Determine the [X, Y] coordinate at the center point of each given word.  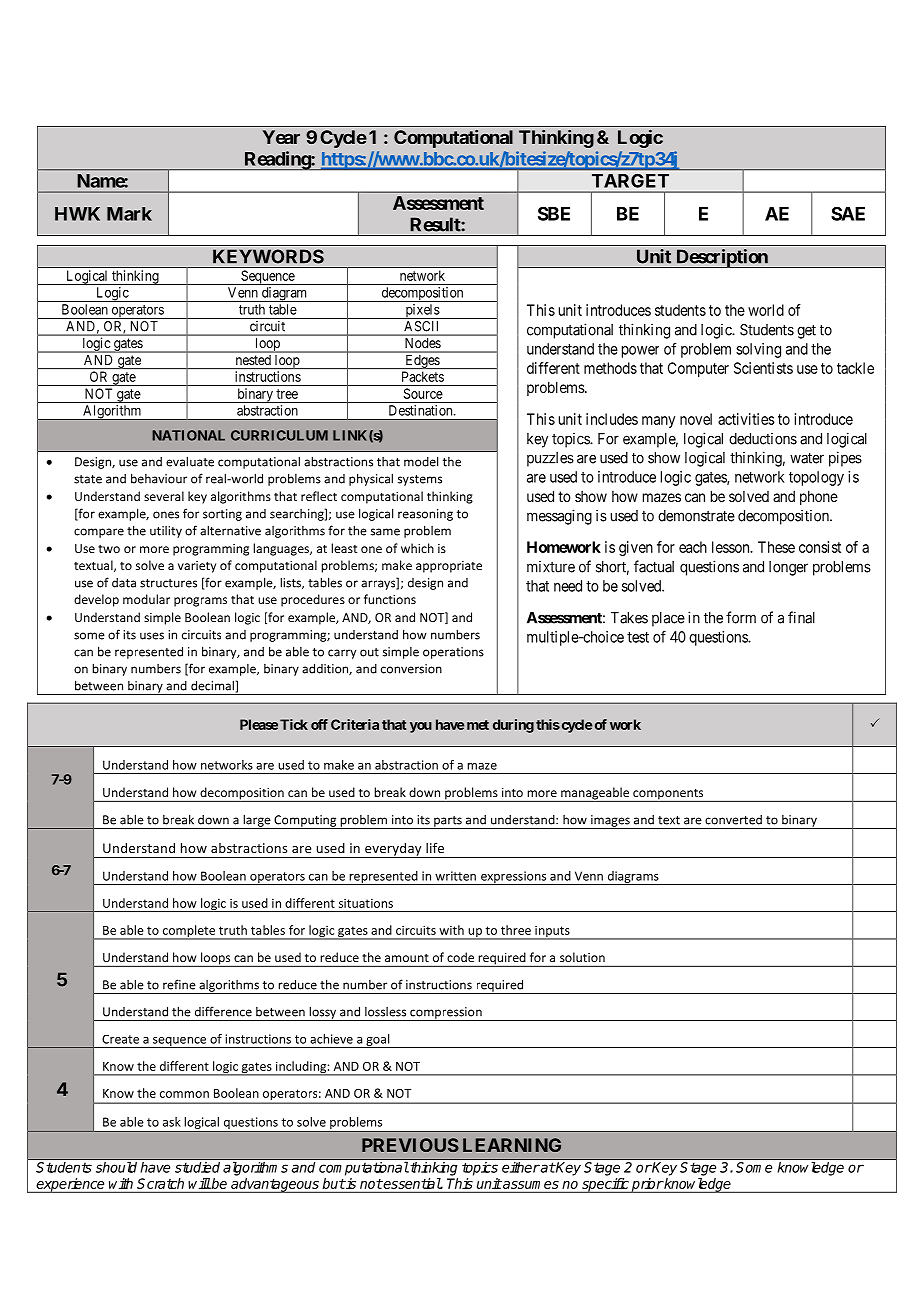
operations [453, 653]
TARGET [630, 181]
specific [605, 1185]
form [741, 617]
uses [152, 636]
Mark [129, 214]
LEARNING [512, 1145]
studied [197, 1167]
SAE [848, 214]
